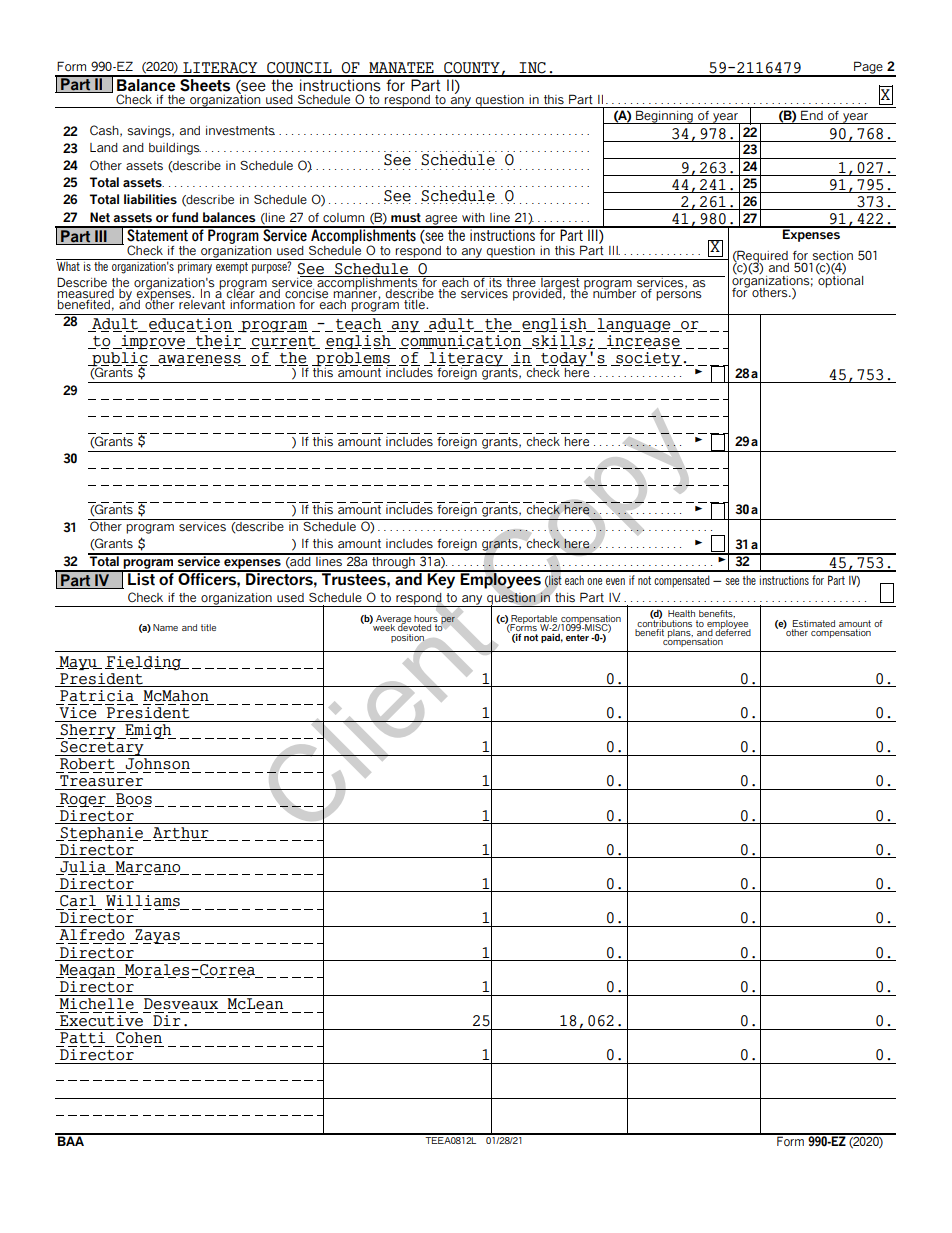 The image size is (952, 1233). What do you see at coordinates (472, 69) in the screenshot?
I see `COUNTY` at bounding box center [472, 69].
